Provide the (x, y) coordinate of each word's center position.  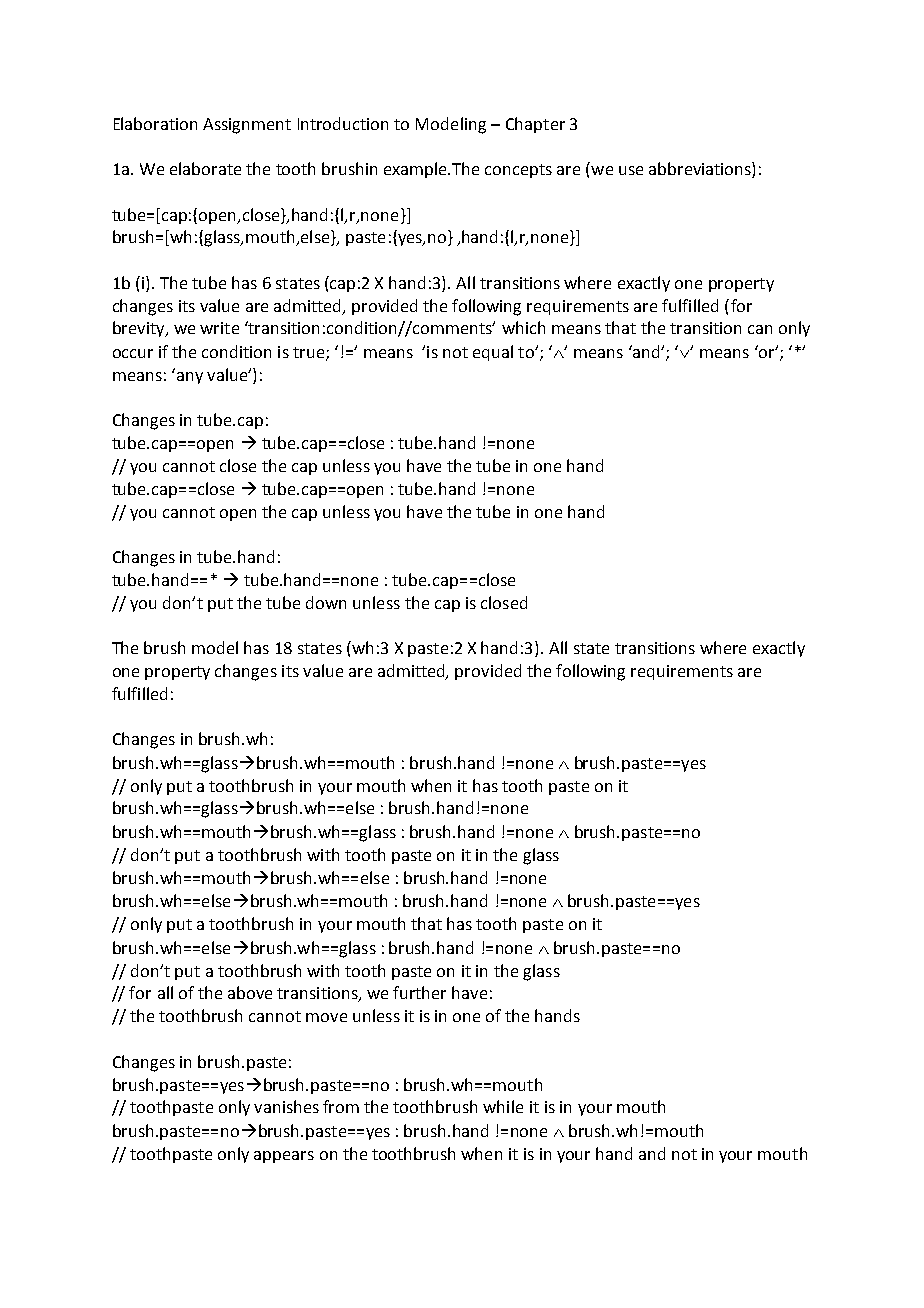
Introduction (343, 123)
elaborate (205, 168)
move (326, 1017)
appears (284, 1157)
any (190, 378)
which (523, 327)
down (326, 602)
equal (493, 353)
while (503, 1106)
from (341, 1106)
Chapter (535, 125)
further (419, 992)
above (250, 992)
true (308, 352)
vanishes (286, 1106)
